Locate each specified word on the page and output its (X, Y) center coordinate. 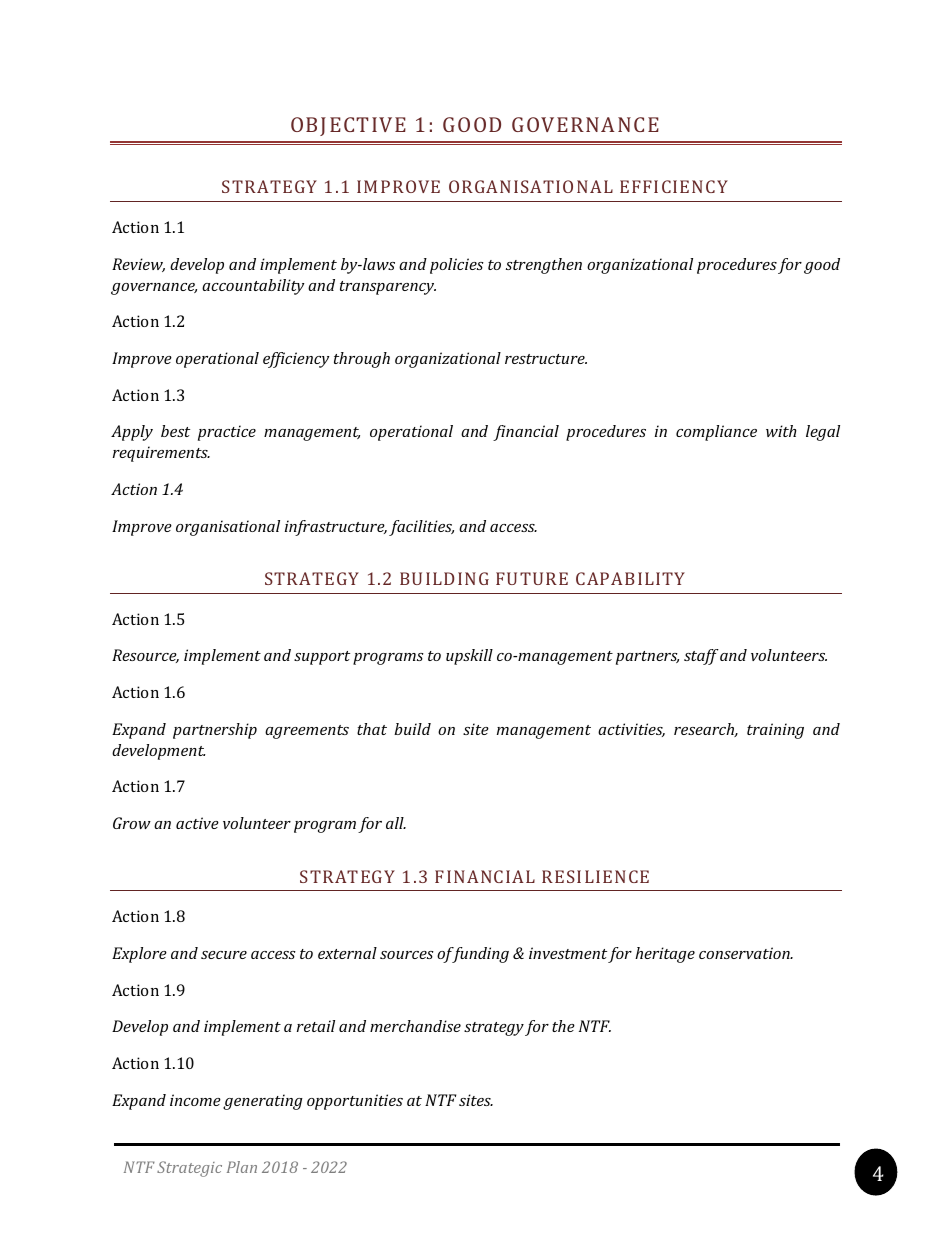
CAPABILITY (630, 578)
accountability (253, 287)
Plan (242, 1167)
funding (479, 955)
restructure (546, 359)
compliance (716, 433)
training (775, 731)
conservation (745, 953)
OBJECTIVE (348, 126)
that (372, 729)
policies (457, 266)
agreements (307, 732)
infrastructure (336, 528)
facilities (421, 528)
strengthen (544, 266)
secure (224, 955)
